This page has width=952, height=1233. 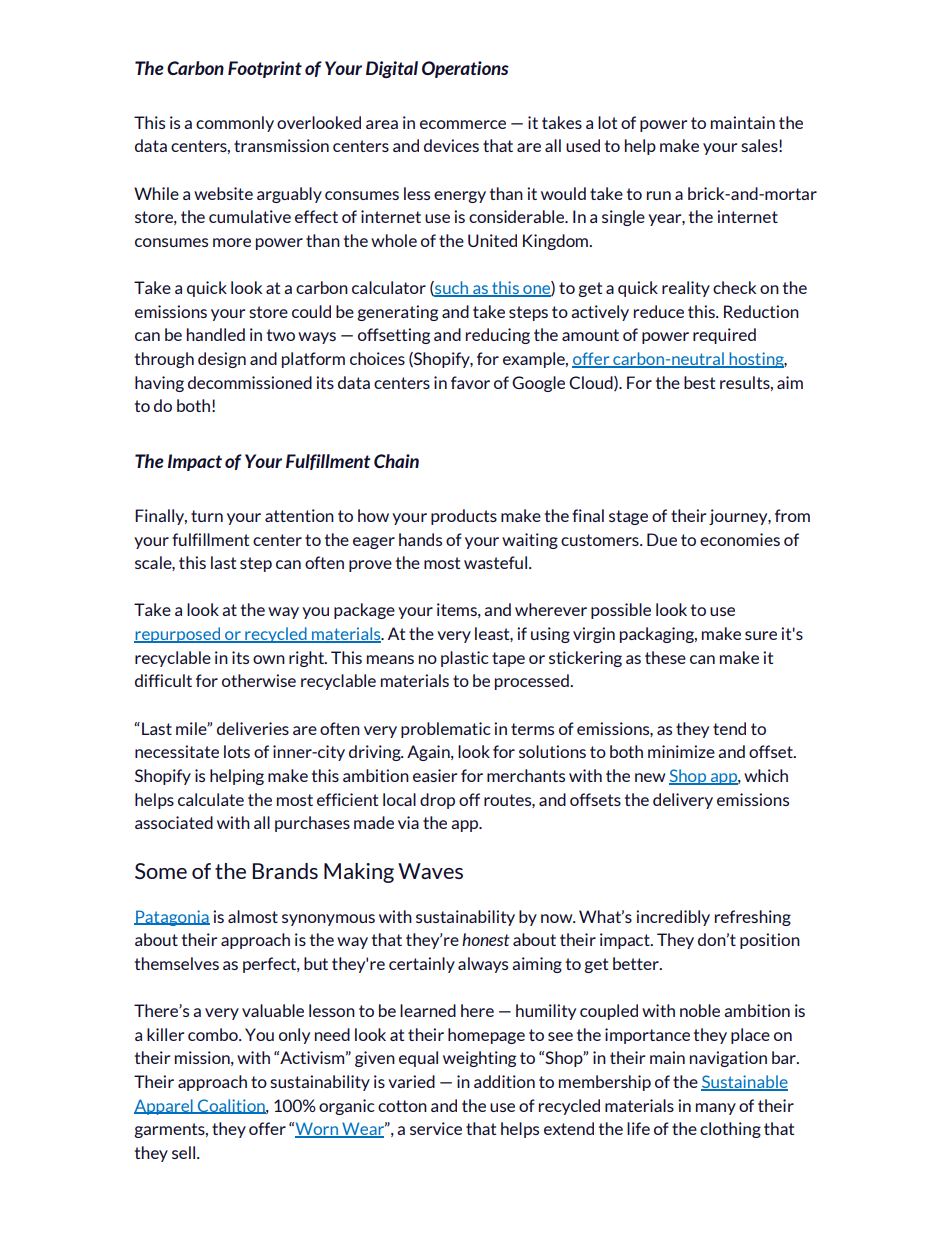 What do you see at coordinates (178, 635) in the page?
I see `repurposed` at bounding box center [178, 635].
